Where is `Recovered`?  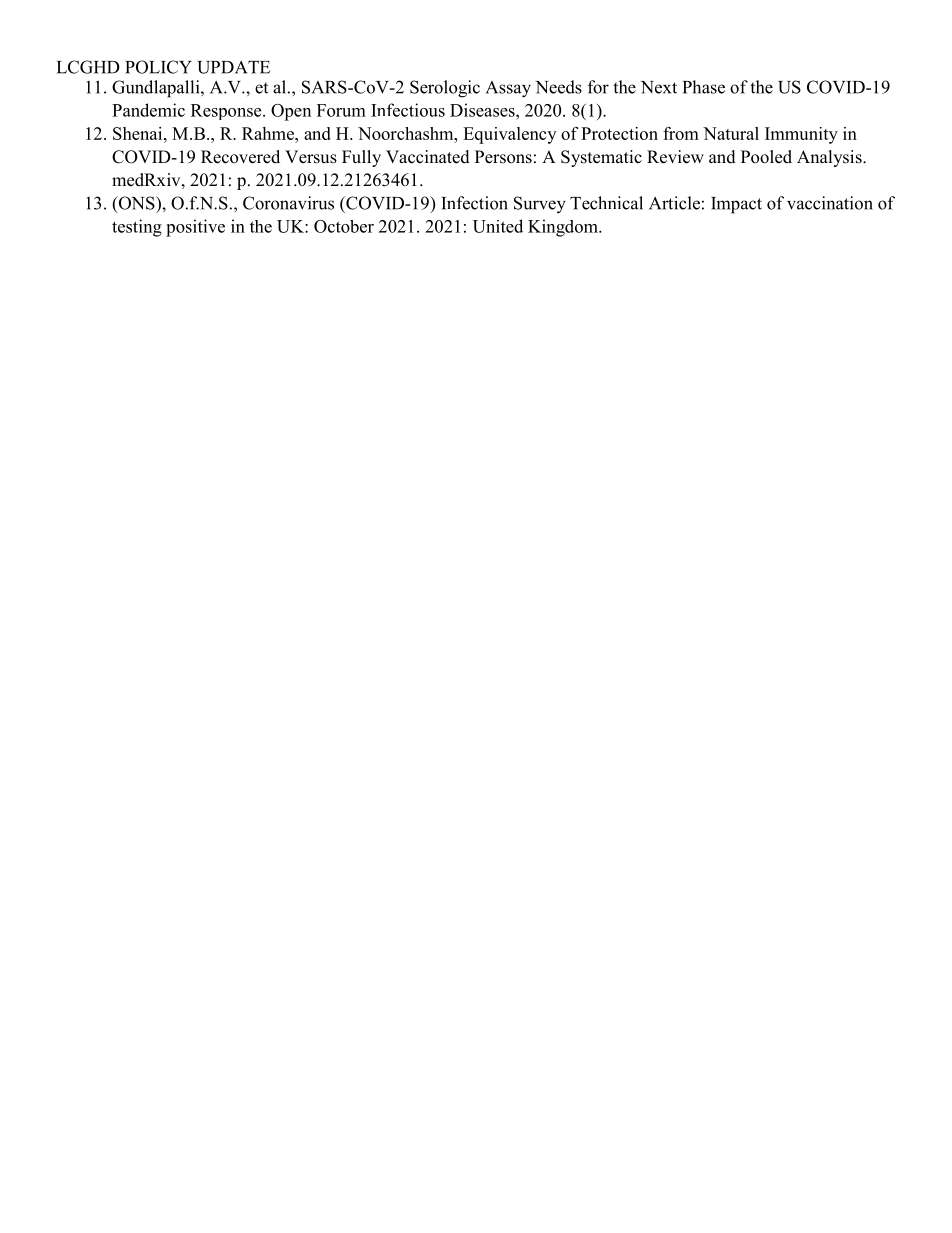 Recovered is located at coordinates (240, 157).
